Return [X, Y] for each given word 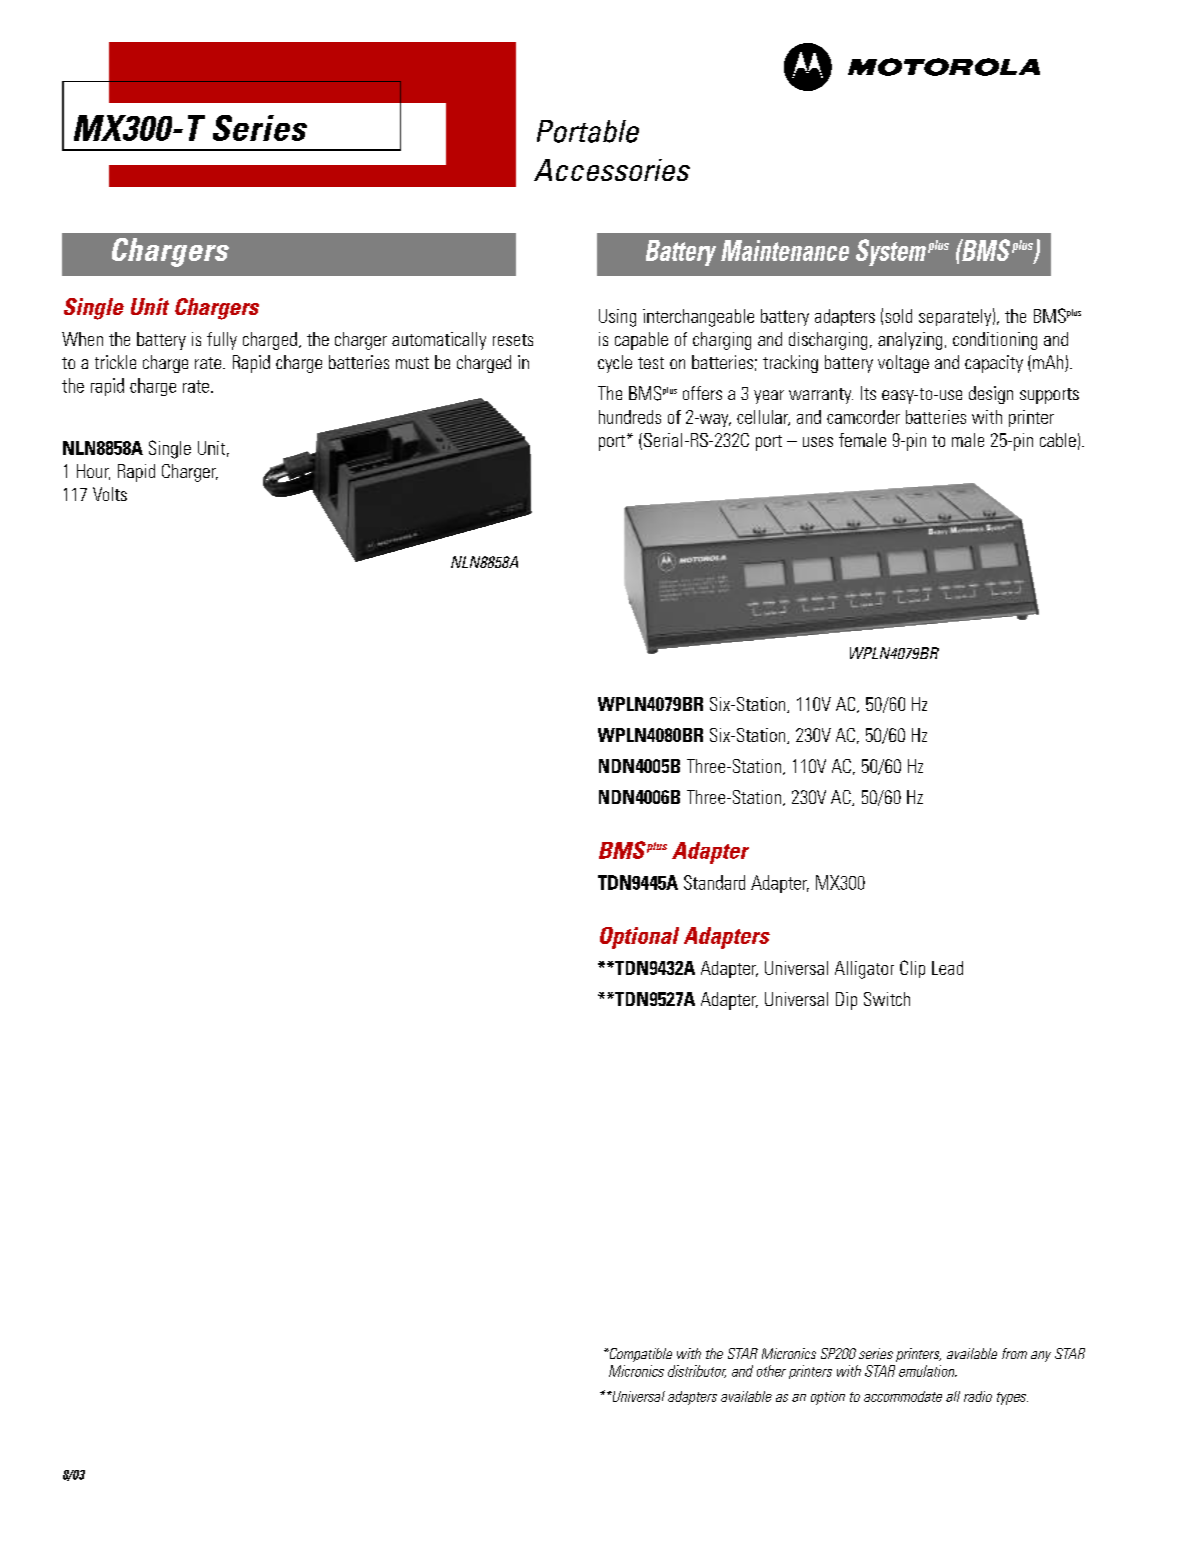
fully [222, 341]
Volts [110, 494]
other [771, 1371]
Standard [714, 882]
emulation [928, 1371]
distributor [697, 1371]
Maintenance [785, 250]
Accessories [612, 170]
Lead [947, 968]
